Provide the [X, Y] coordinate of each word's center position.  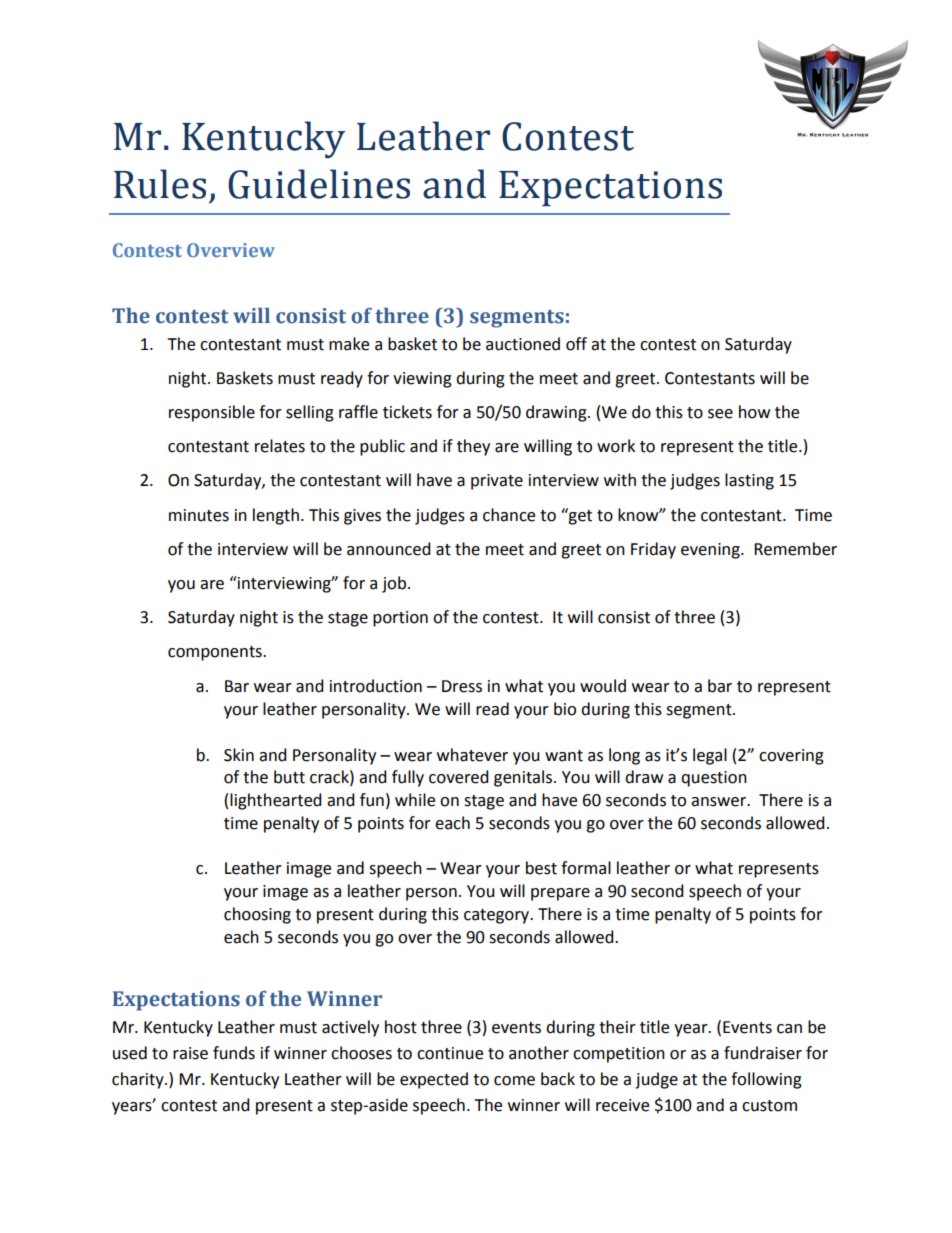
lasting [749, 481]
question [714, 779]
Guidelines [319, 184]
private [497, 482]
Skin [239, 755]
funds [234, 1053]
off [576, 344]
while [415, 800]
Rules [160, 184]
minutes [199, 515]
